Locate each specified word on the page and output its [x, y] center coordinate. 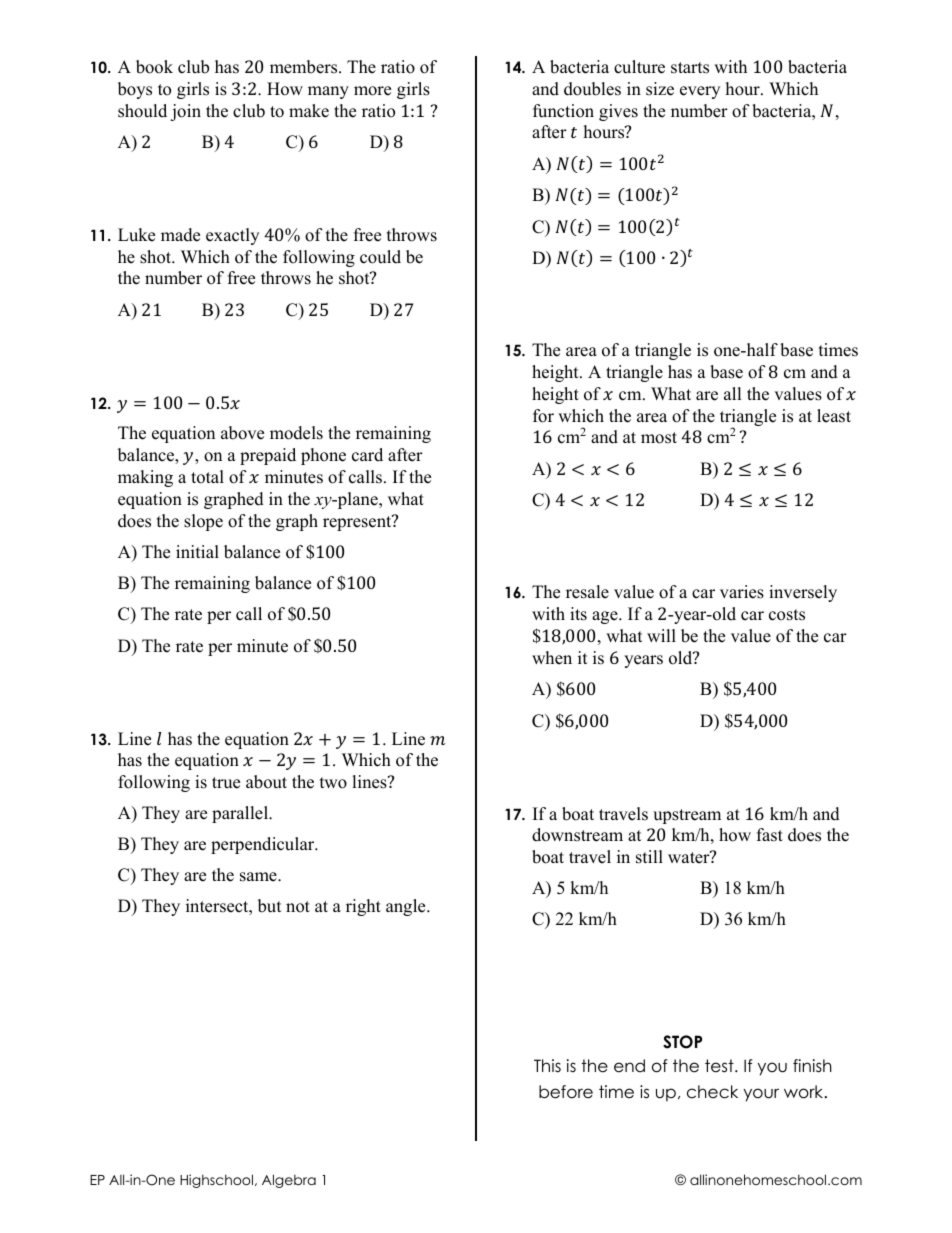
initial [197, 551]
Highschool [216, 1181]
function [563, 111]
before [566, 1092]
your [761, 1095]
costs [787, 615]
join [185, 112]
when [552, 658]
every [700, 92]
